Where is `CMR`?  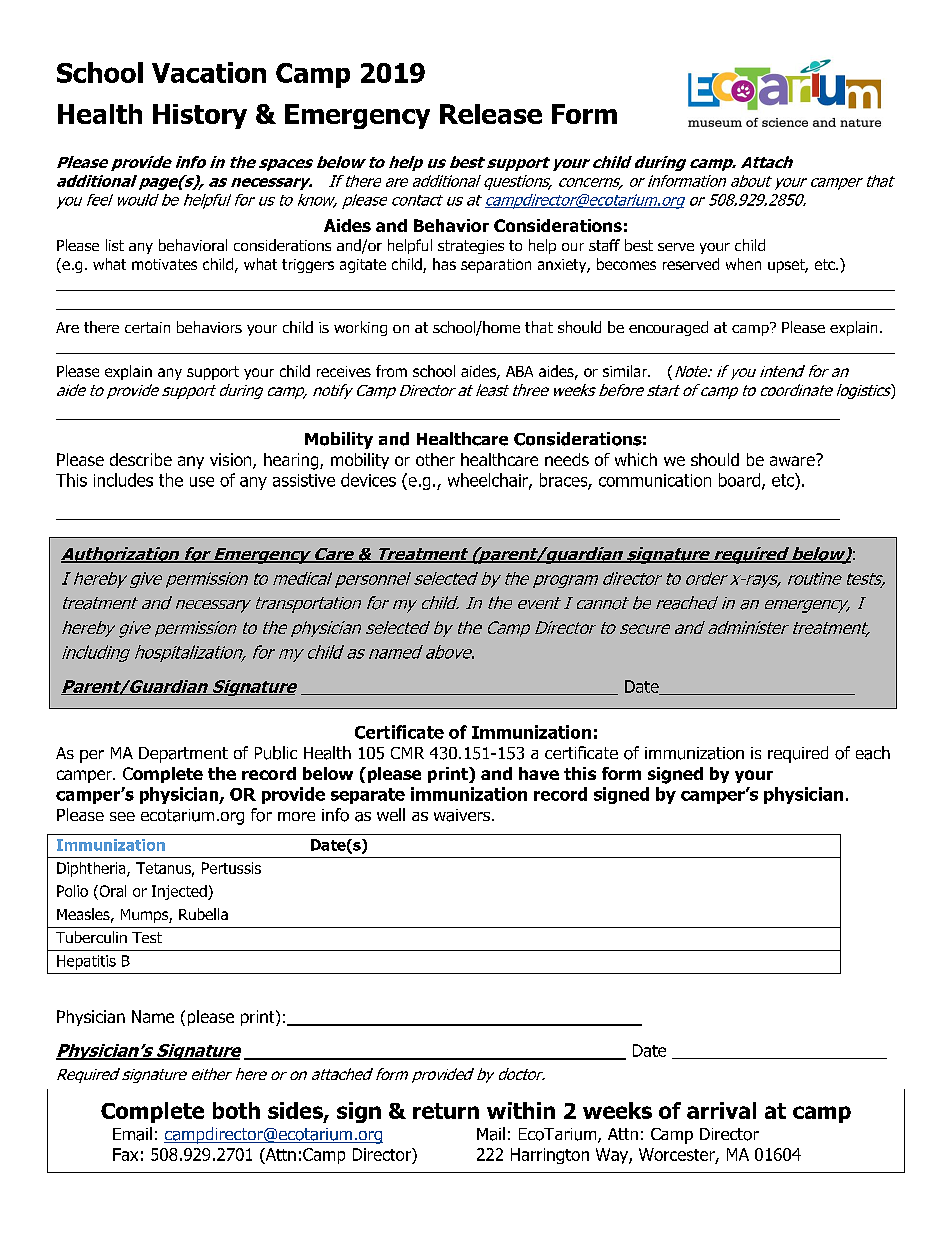 CMR is located at coordinates (407, 753).
